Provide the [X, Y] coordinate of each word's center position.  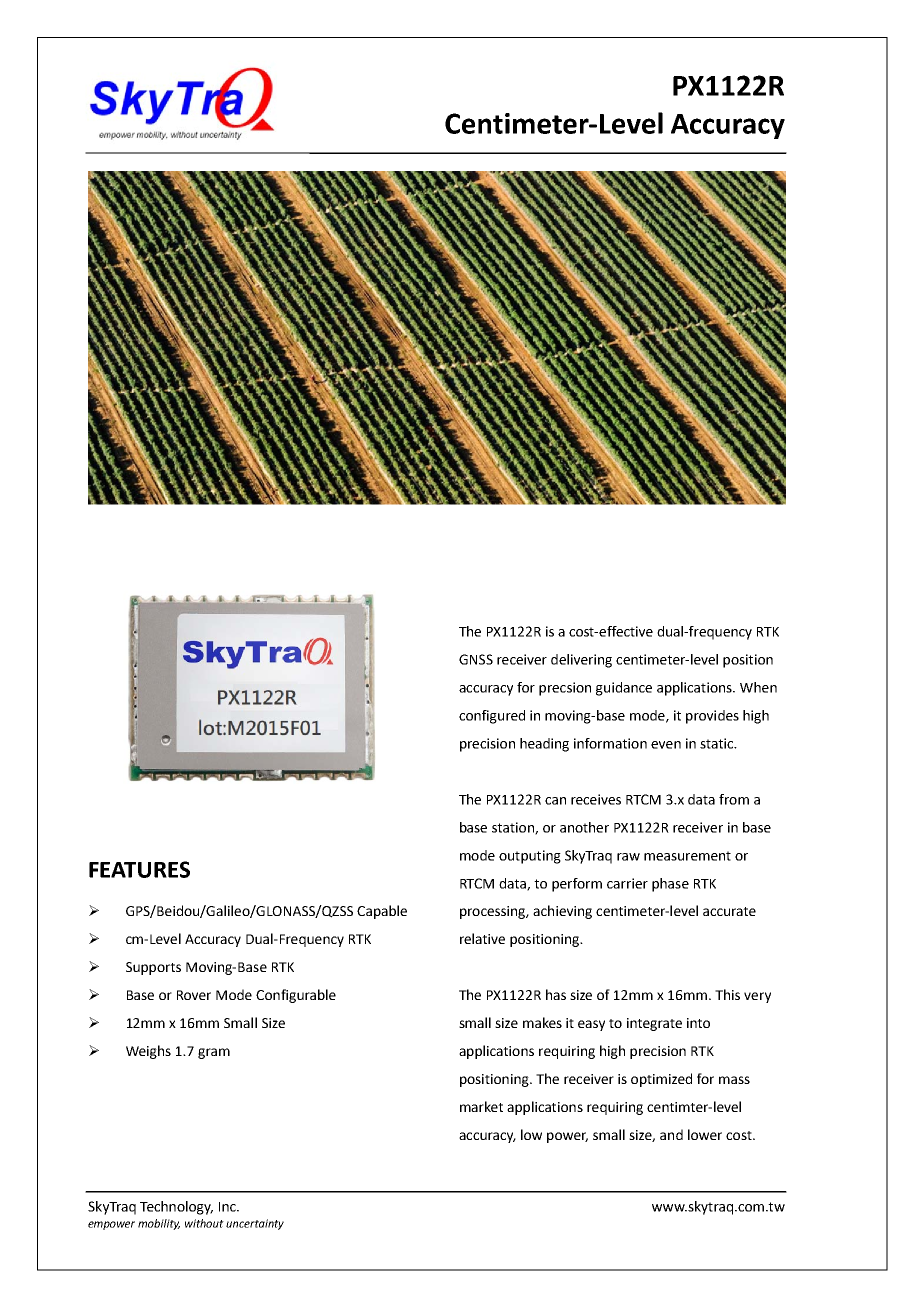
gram [214, 1053]
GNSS [476, 659]
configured [492, 717]
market [481, 1106]
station [514, 828]
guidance [624, 689]
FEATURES [139, 869]
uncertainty [255, 1224]
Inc [228, 1207]
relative [482, 938]
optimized [661, 1080]
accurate [729, 911]
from [734, 799]
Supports [153, 968]
